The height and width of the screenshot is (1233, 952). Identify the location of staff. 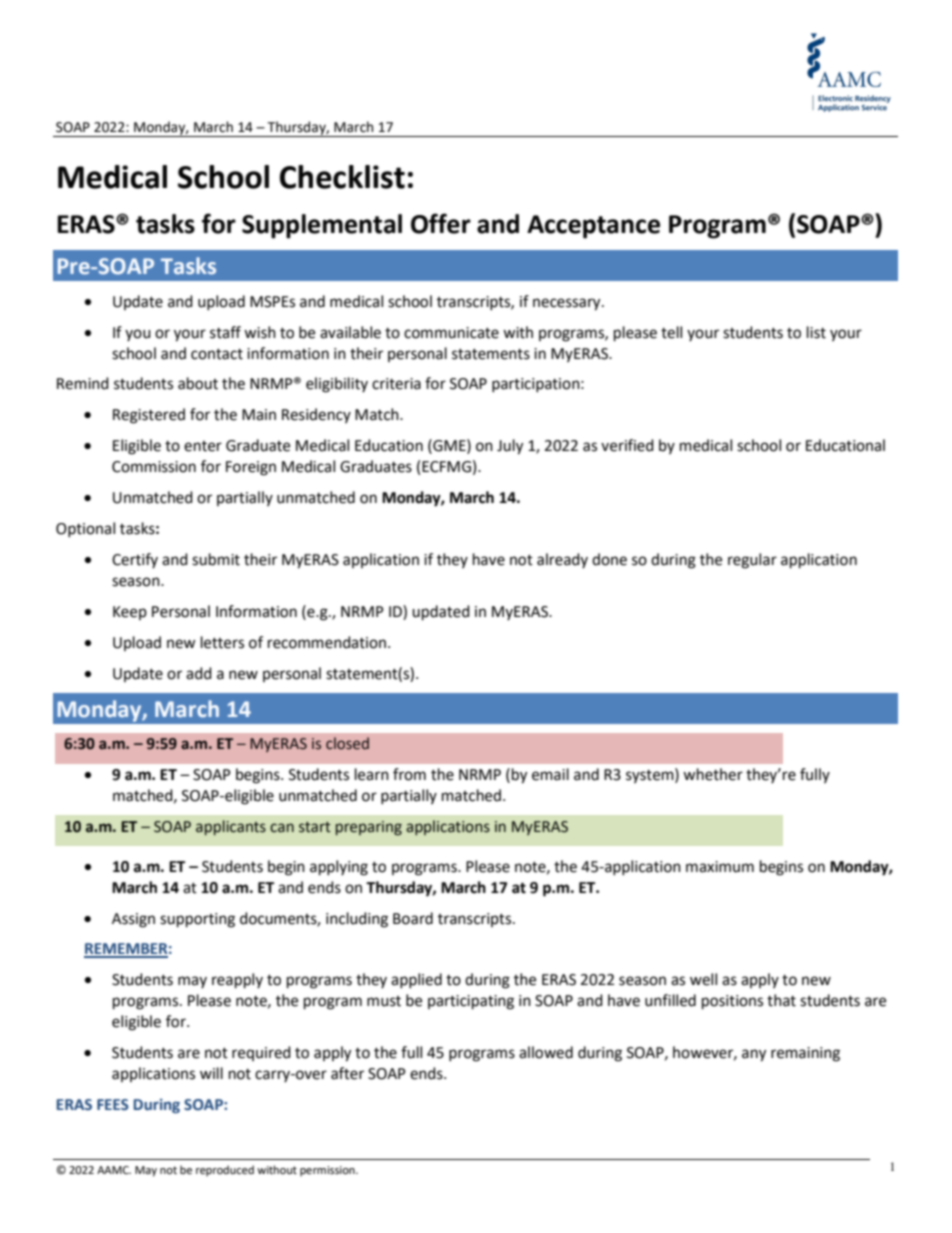
(225, 332).
